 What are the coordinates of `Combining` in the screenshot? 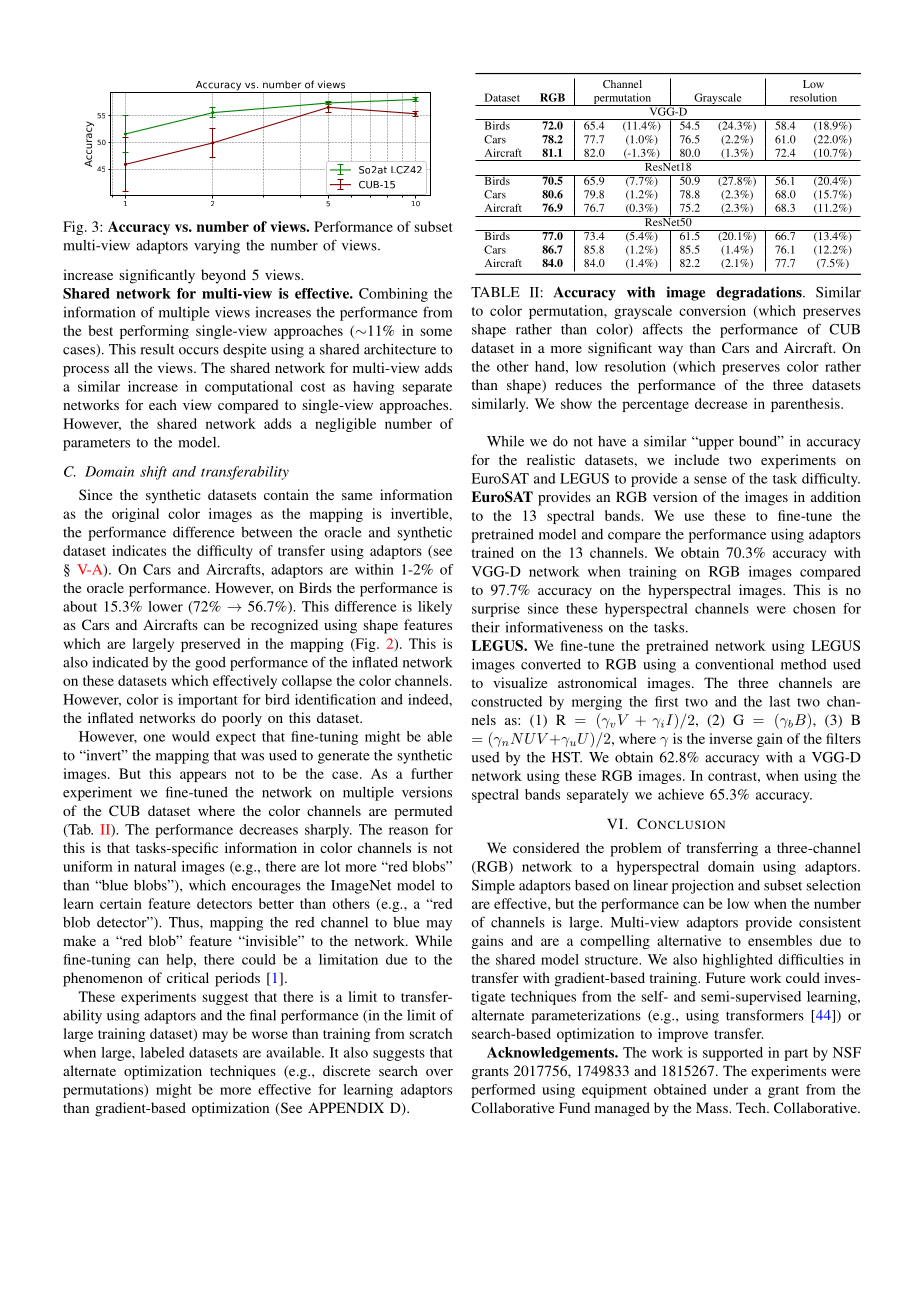 It's located at (393, 295).
